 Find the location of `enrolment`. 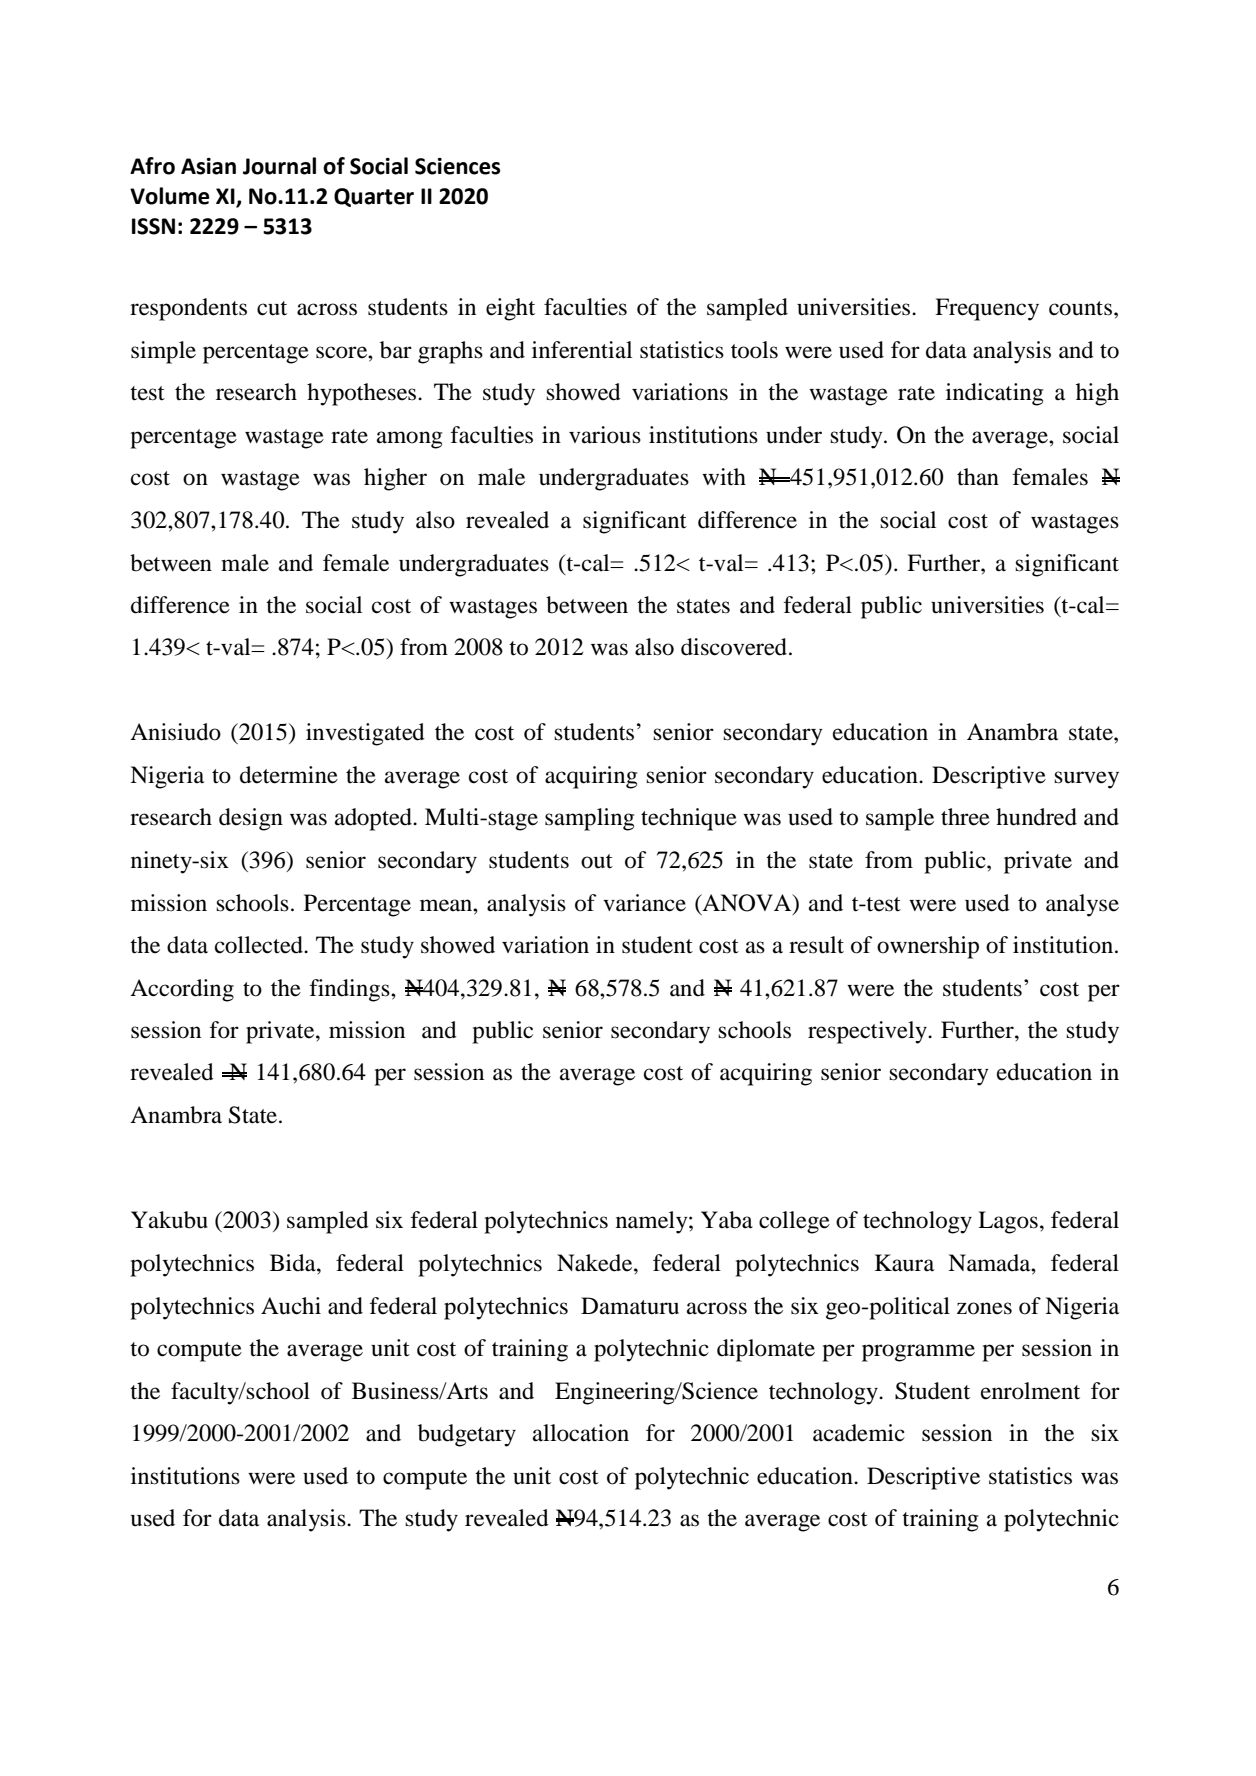

enrolment is located at coordinates (1030, 1391).
